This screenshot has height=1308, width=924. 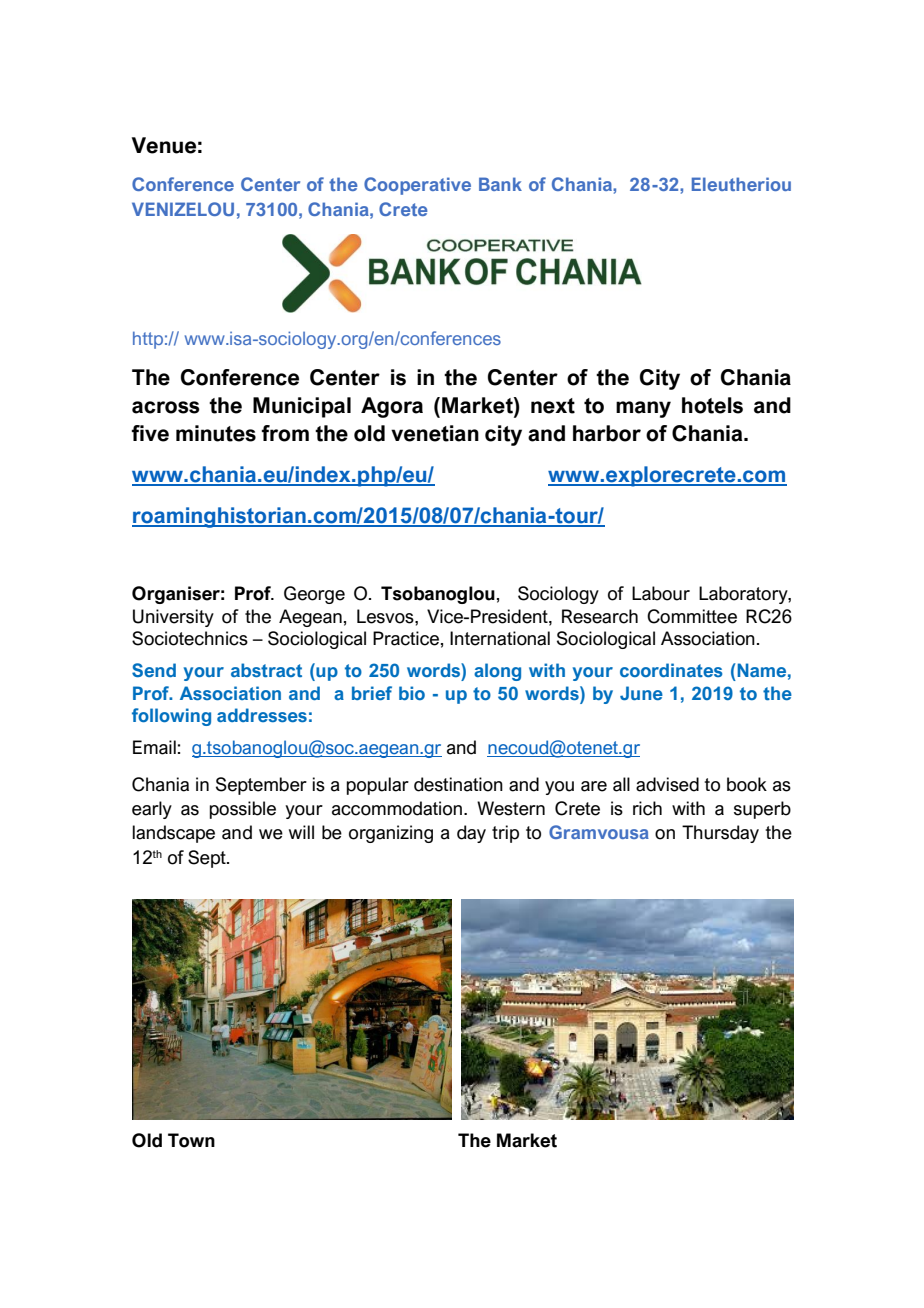 What do you see at coordinates (500, 184) in the screenshot?
I see `Bank` at bounding box center [500, 184].
